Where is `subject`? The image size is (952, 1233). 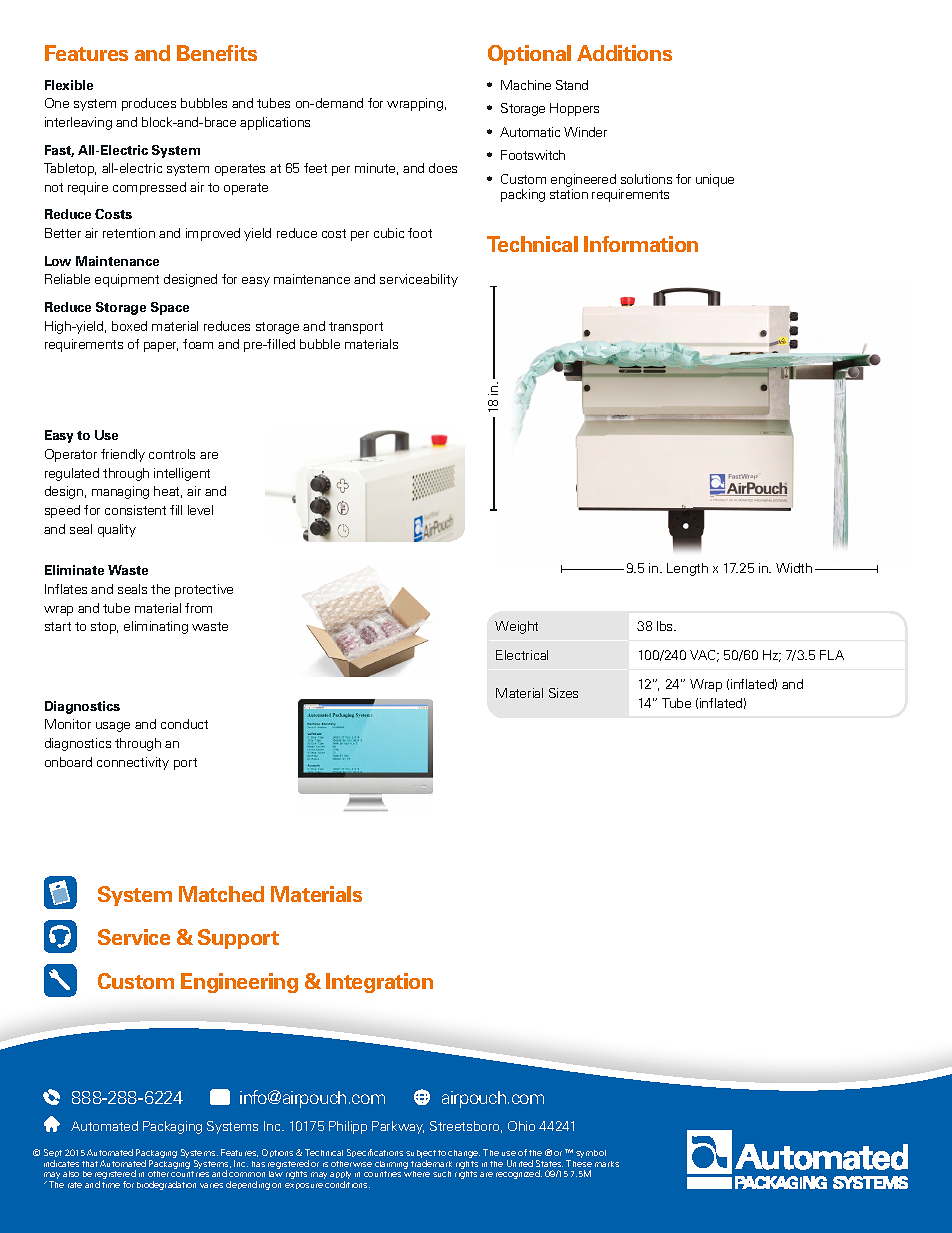
subject is located at coordinates (421, 1154).
